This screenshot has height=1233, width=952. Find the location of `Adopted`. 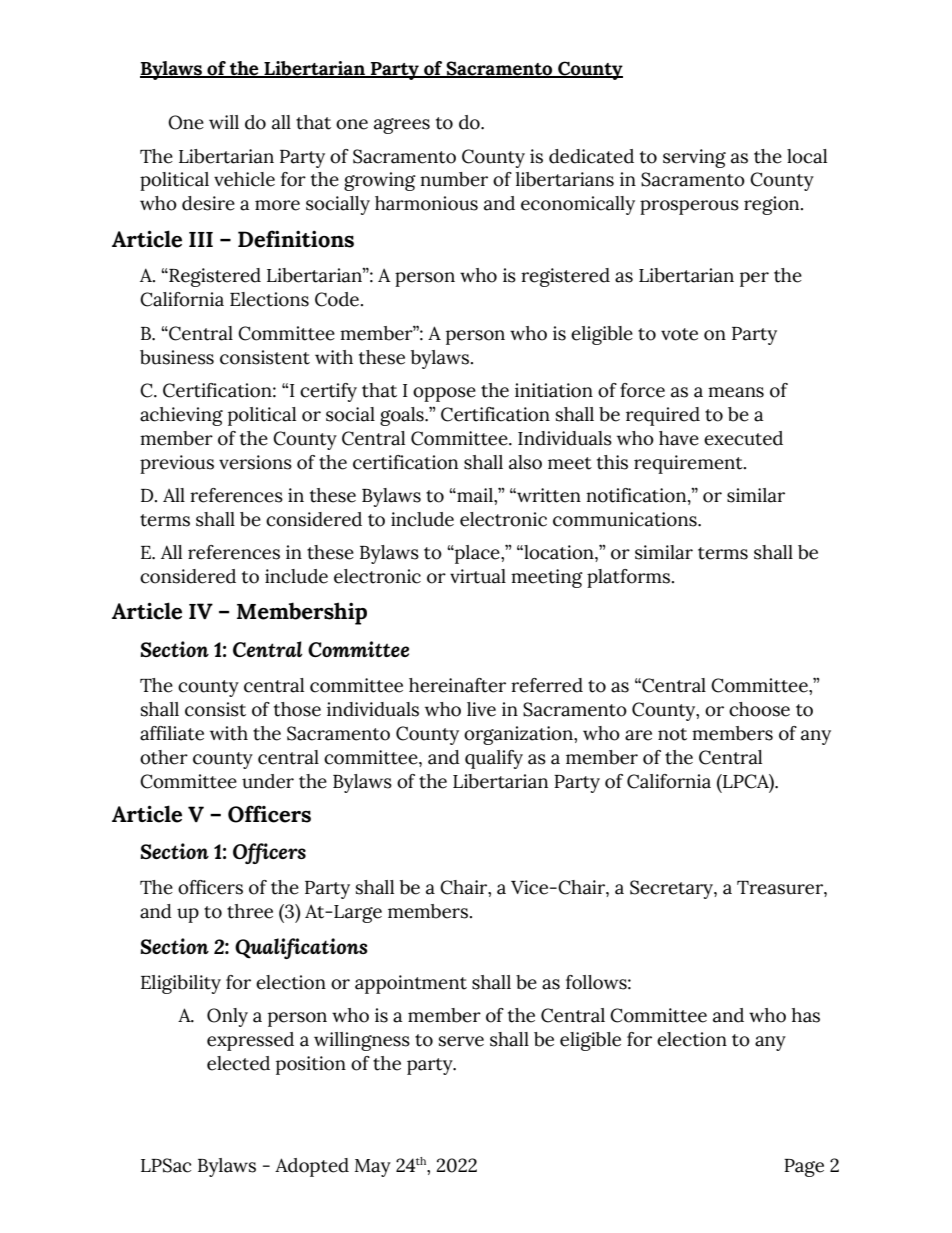

Adopted is located at coordinates (312, 1167).
